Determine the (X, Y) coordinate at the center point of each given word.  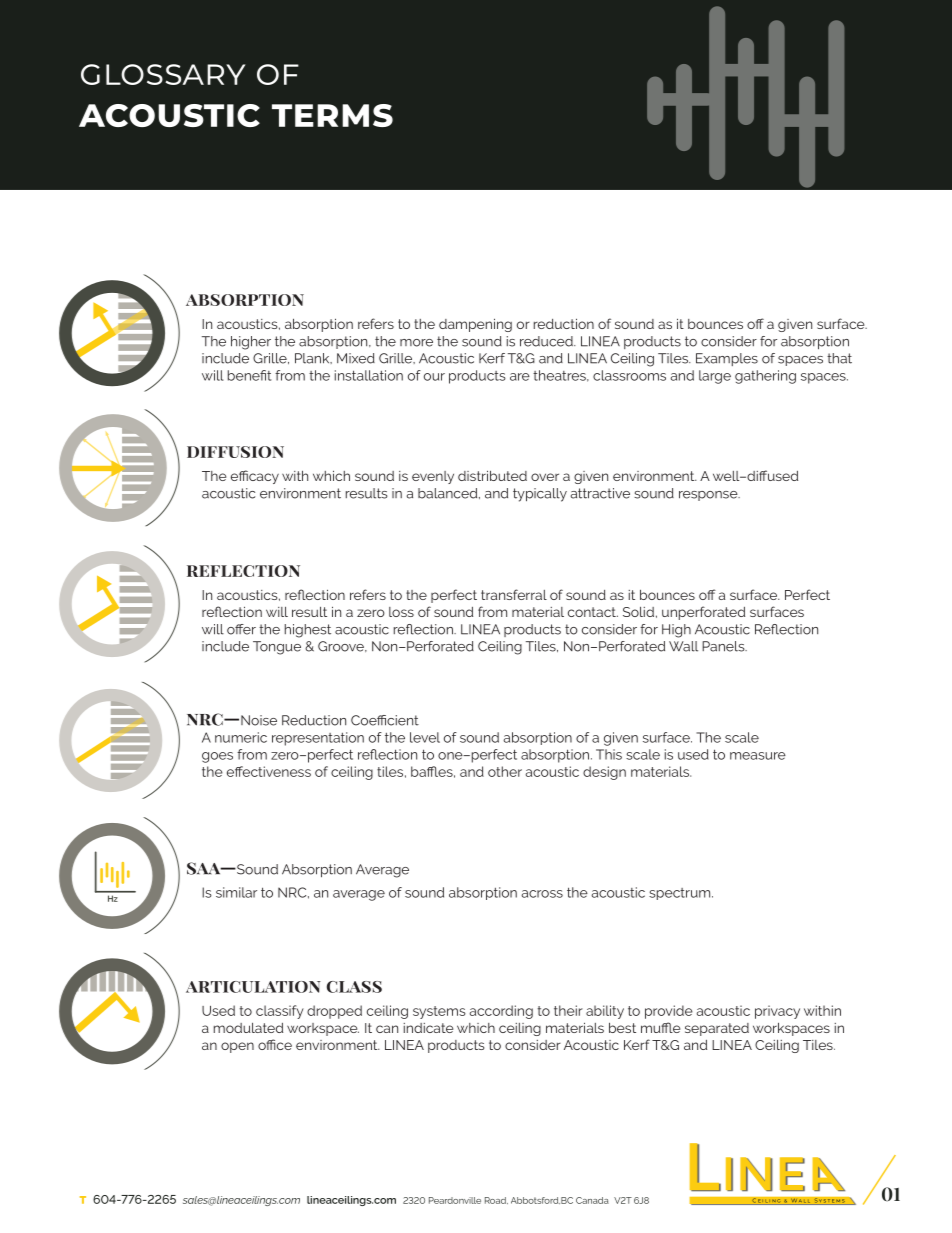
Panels (724, 646)
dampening (475, 325)
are (520, 377)
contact (593, 612)
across (542, 894)
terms (332, 115)
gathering (765, 377)
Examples (727, 359)
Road (496, 1200)
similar (236, 892)
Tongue (277, 648)
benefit (250, 375)
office (275, 1044)
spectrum (681, 894)
